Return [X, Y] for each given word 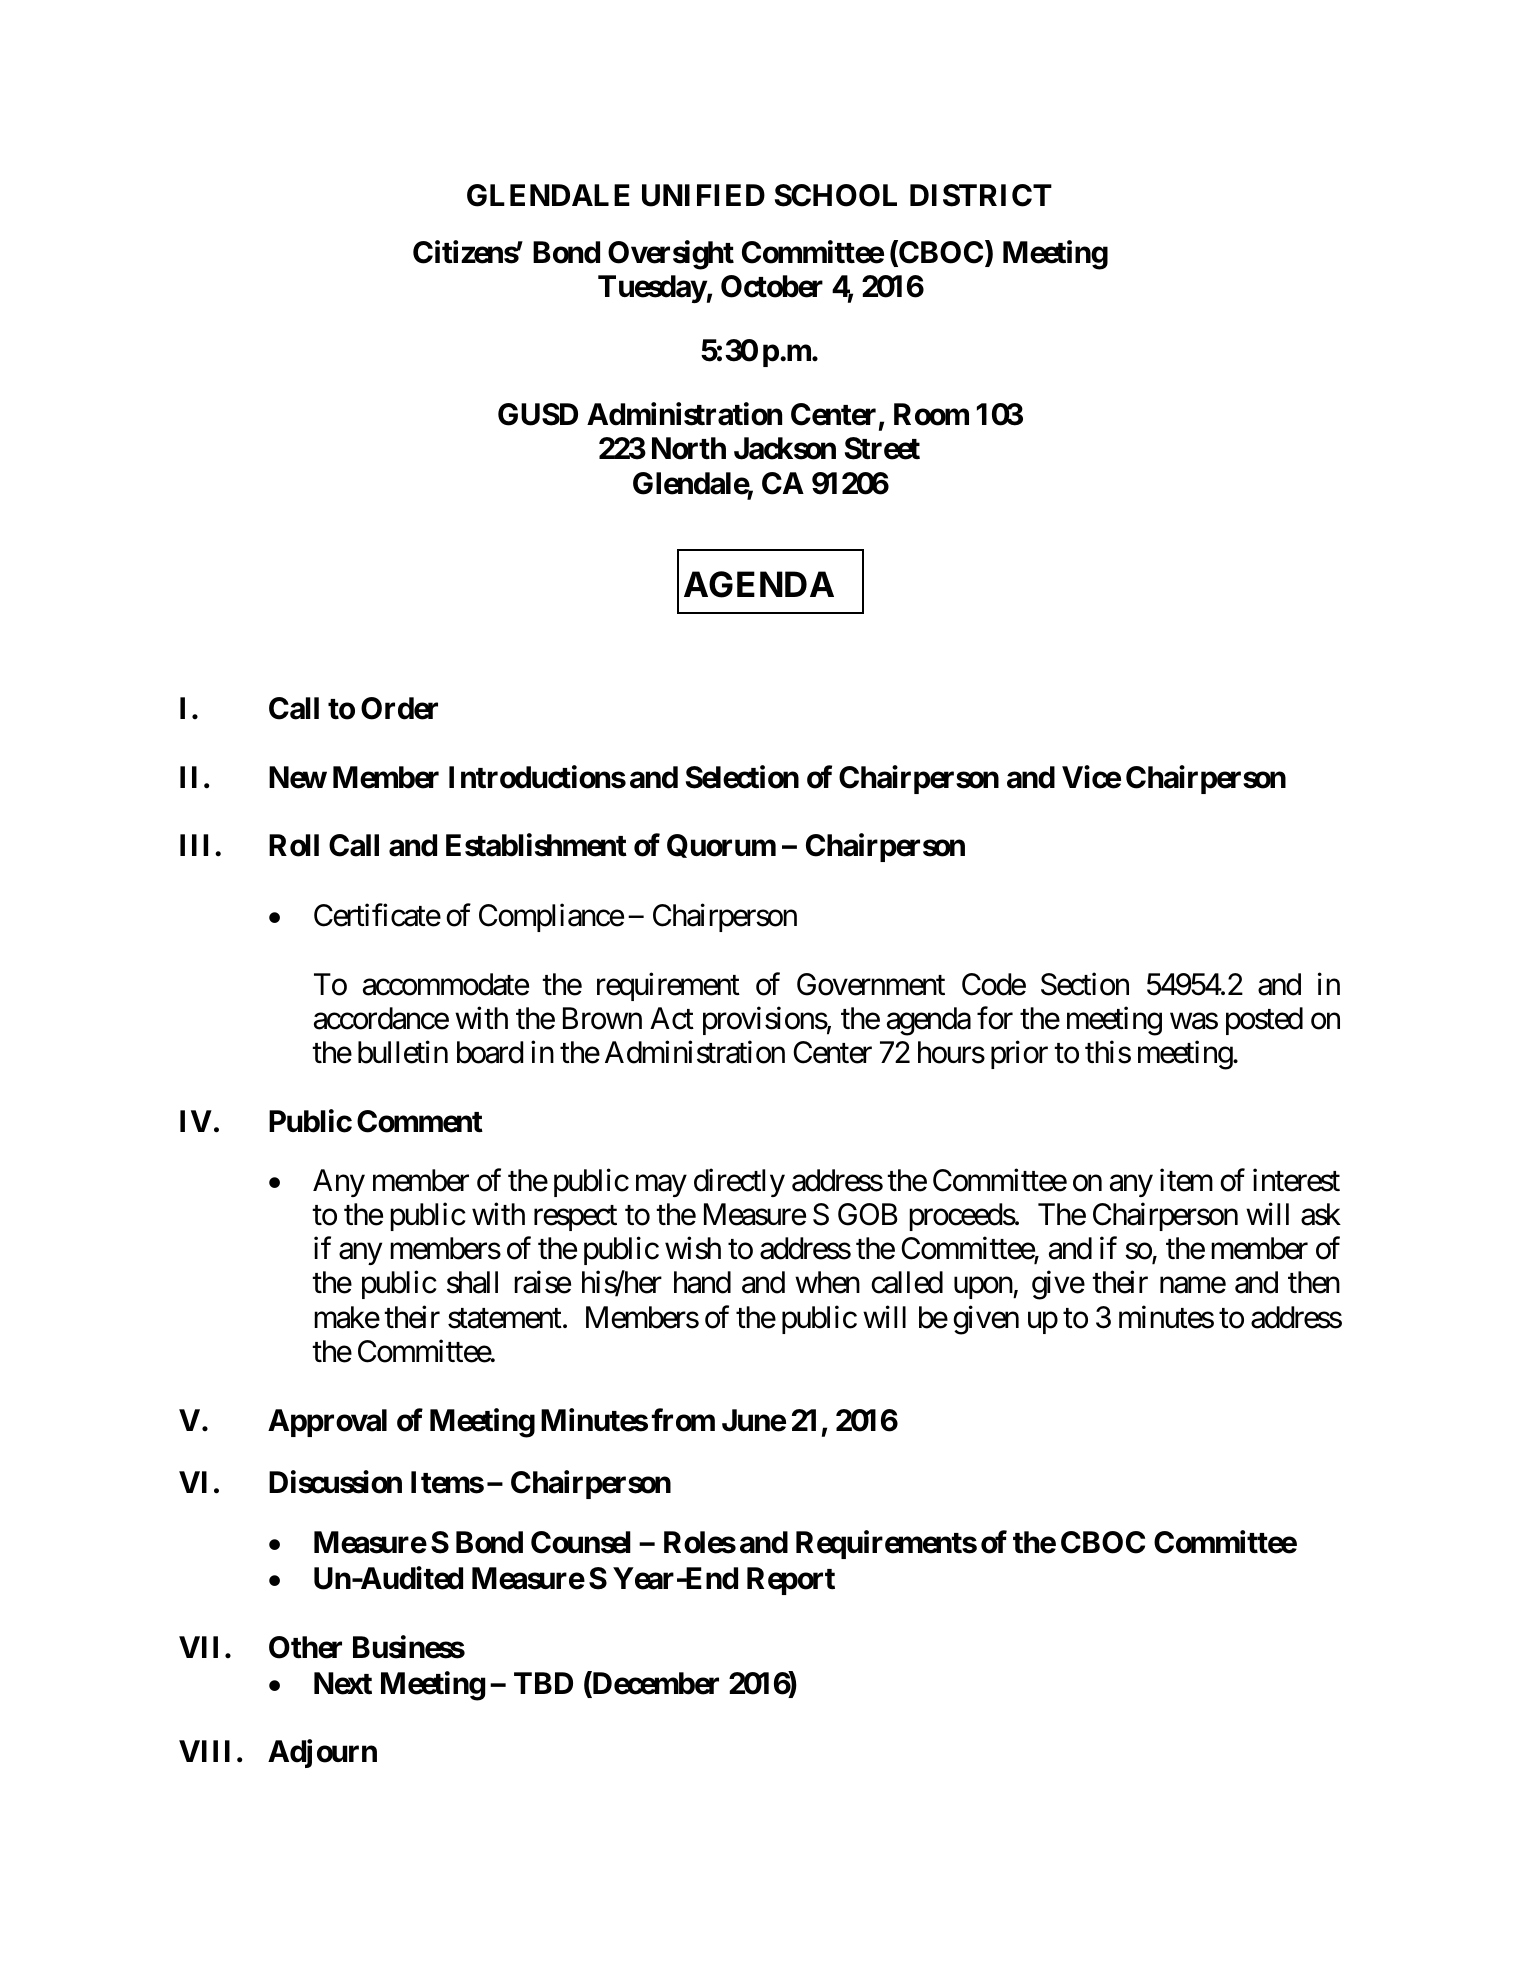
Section [1085, 984]
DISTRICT [981, 195]
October [772, 286]
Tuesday [652, 289]
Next [343, 1683]
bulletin [403, 1052]
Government [871, 984]
